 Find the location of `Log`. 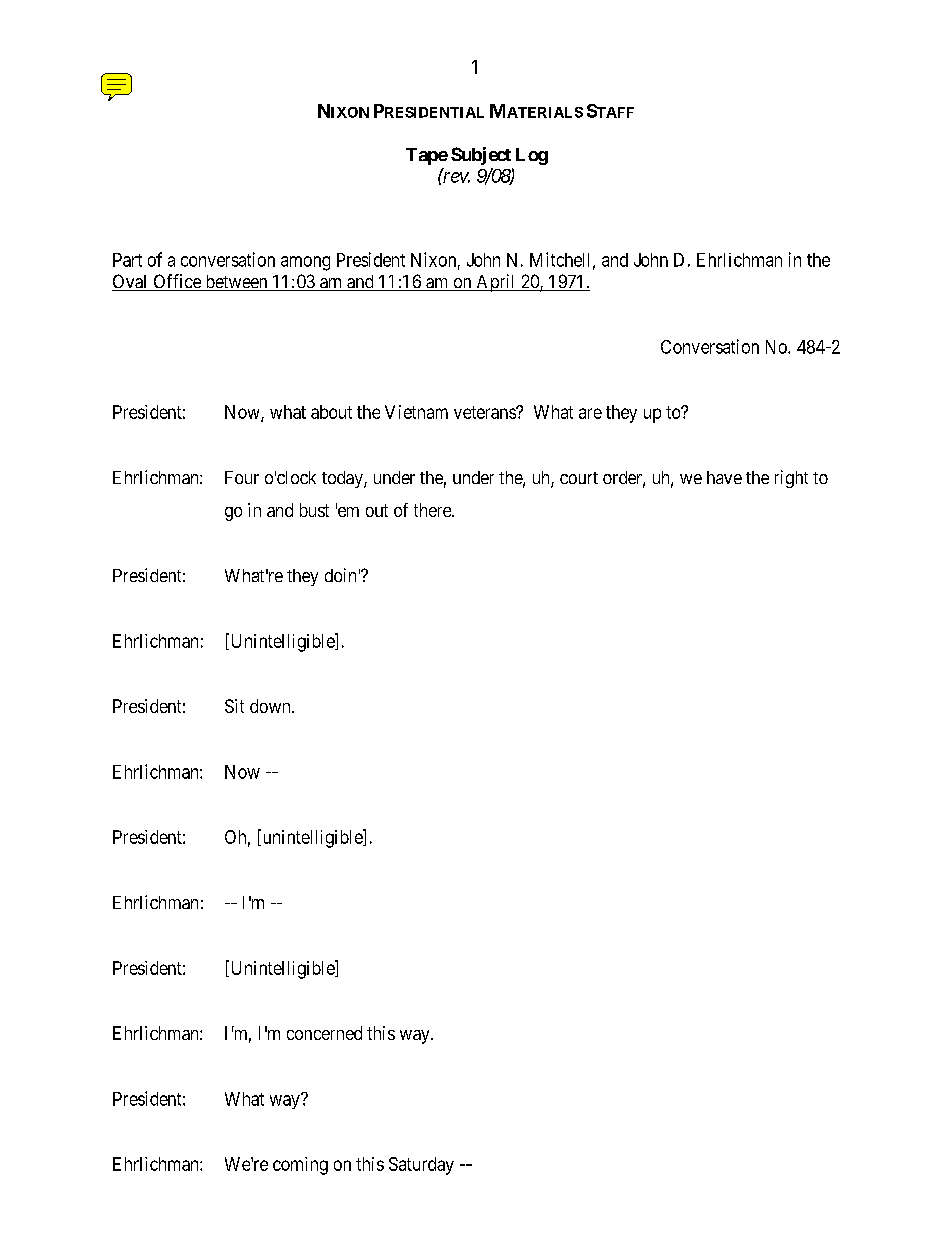

Log is located at coordinates (532, 156).
